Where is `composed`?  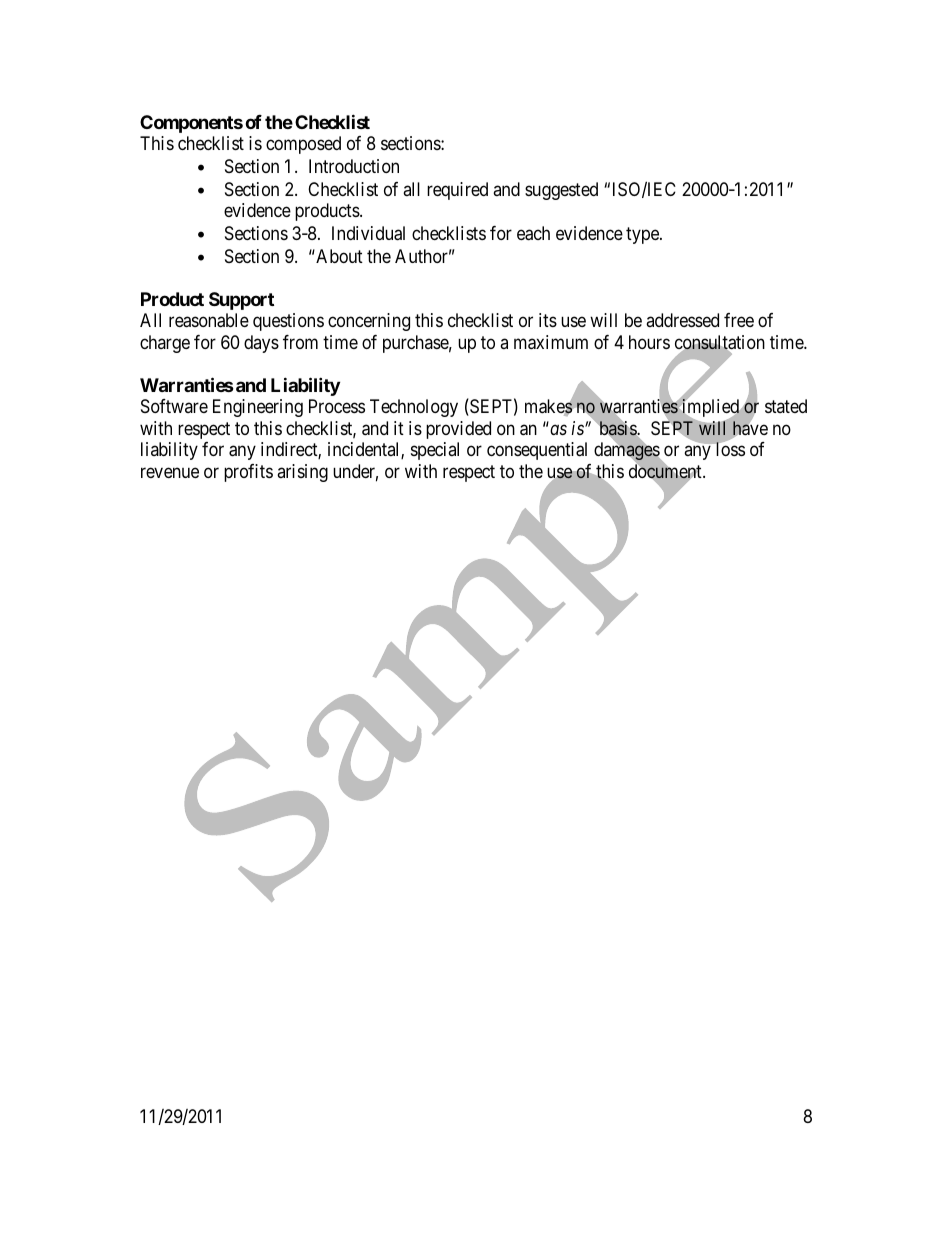 composed is located at coordinates (303, 145).
